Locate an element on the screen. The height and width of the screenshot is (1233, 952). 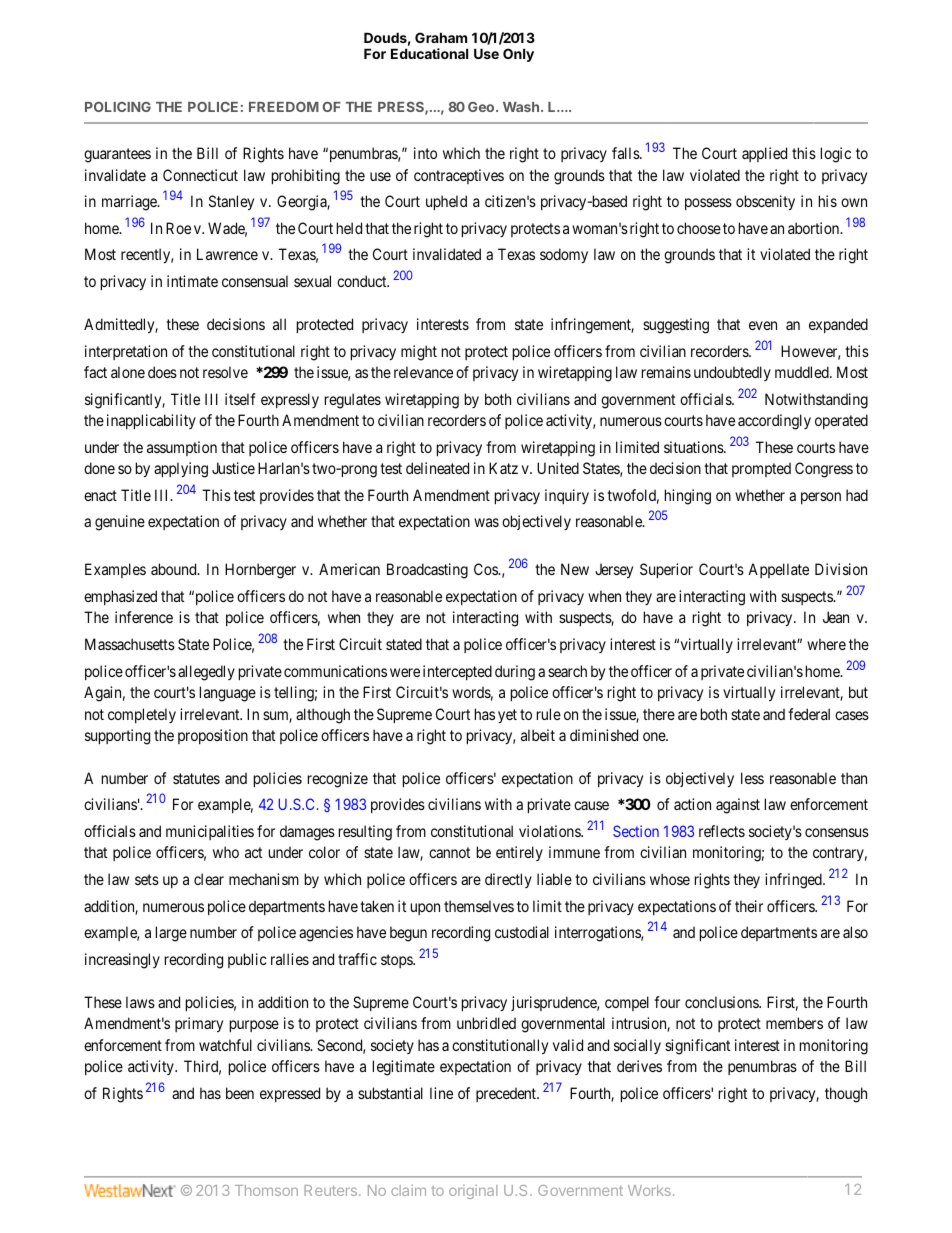
applied is located at coordinates (764, 154).
